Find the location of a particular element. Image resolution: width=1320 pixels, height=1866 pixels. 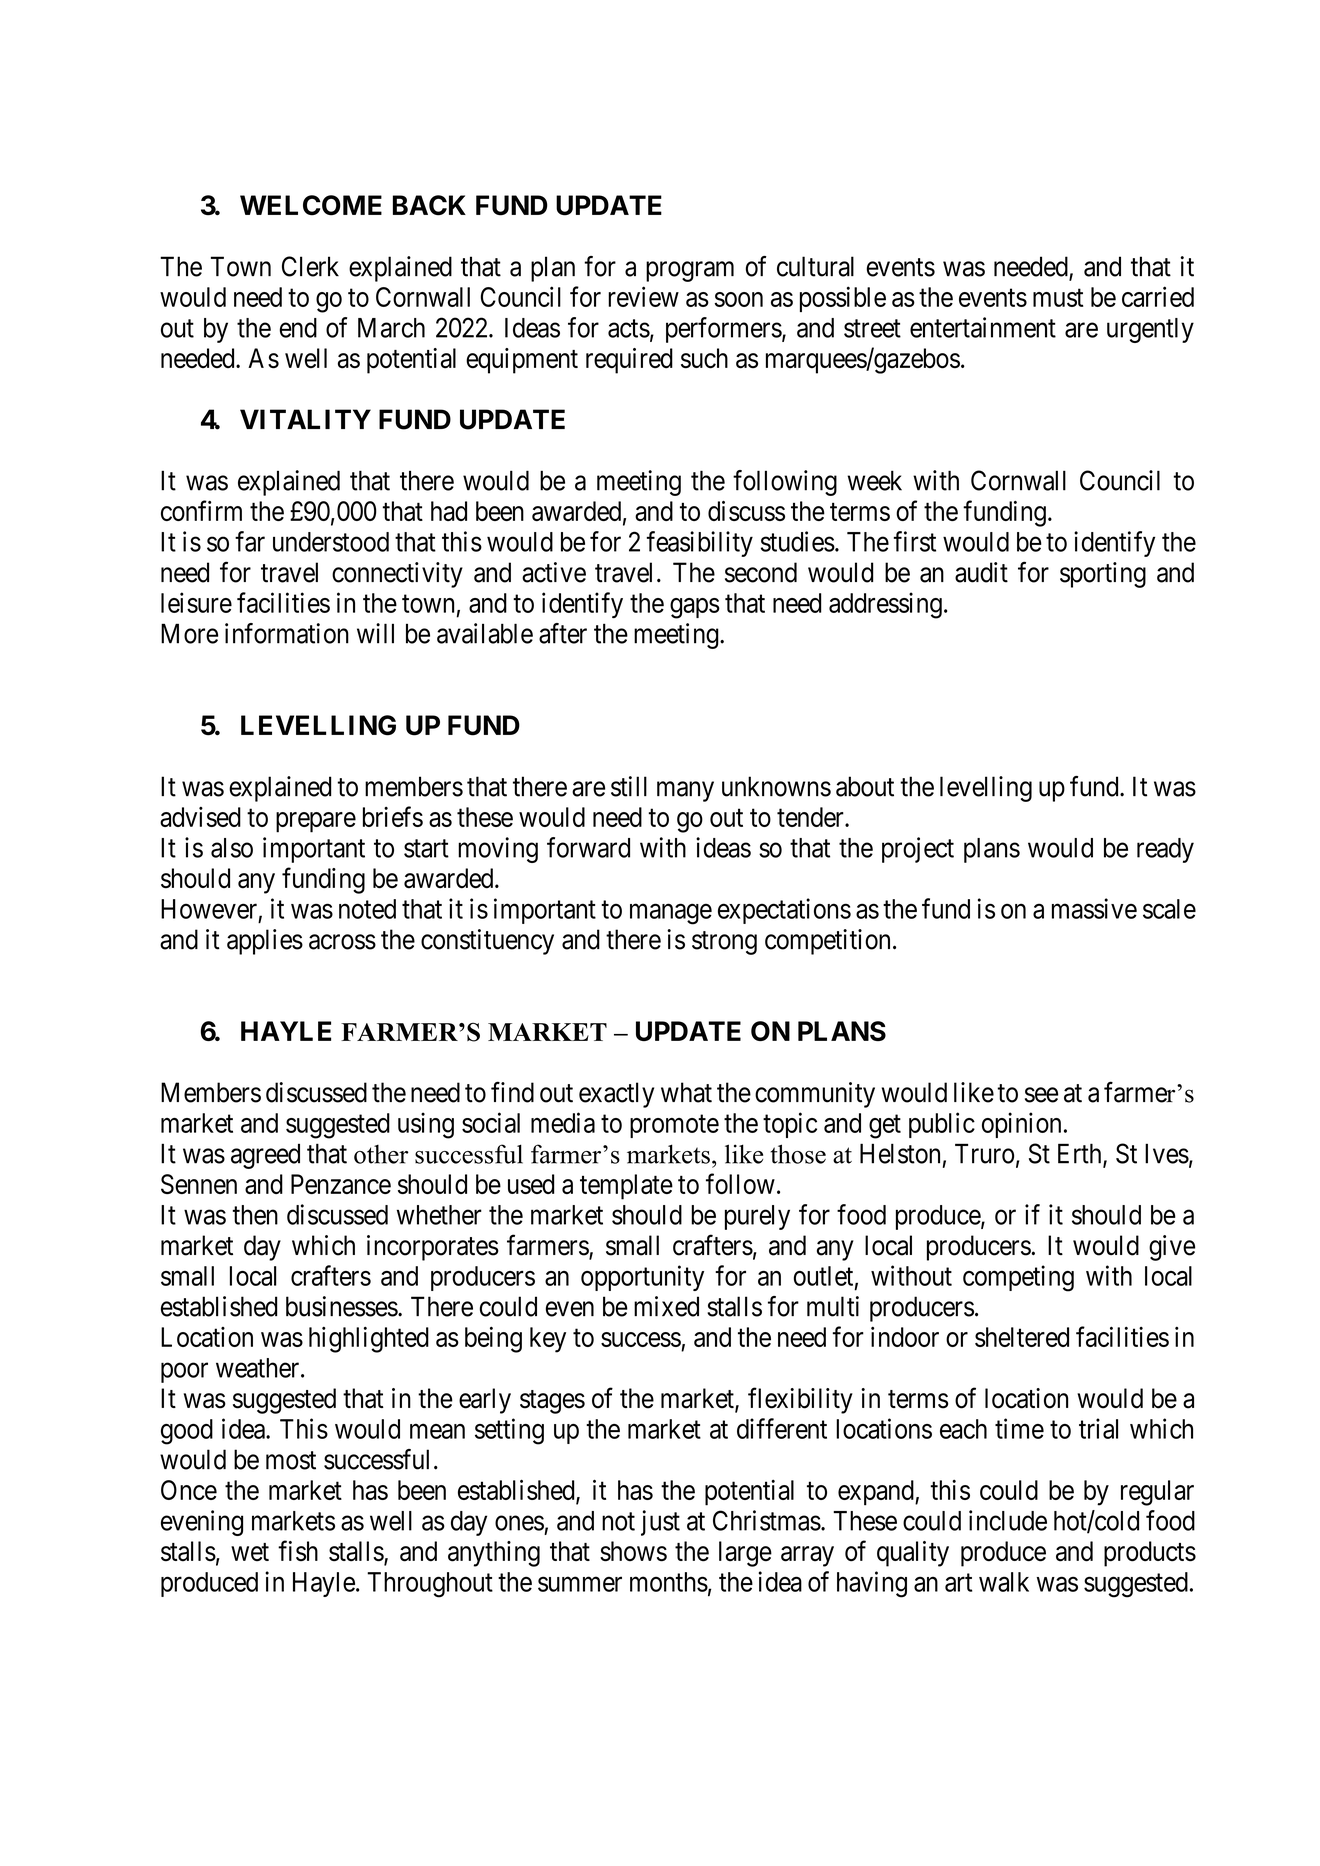

manage is located at coordinates (671, 914).
